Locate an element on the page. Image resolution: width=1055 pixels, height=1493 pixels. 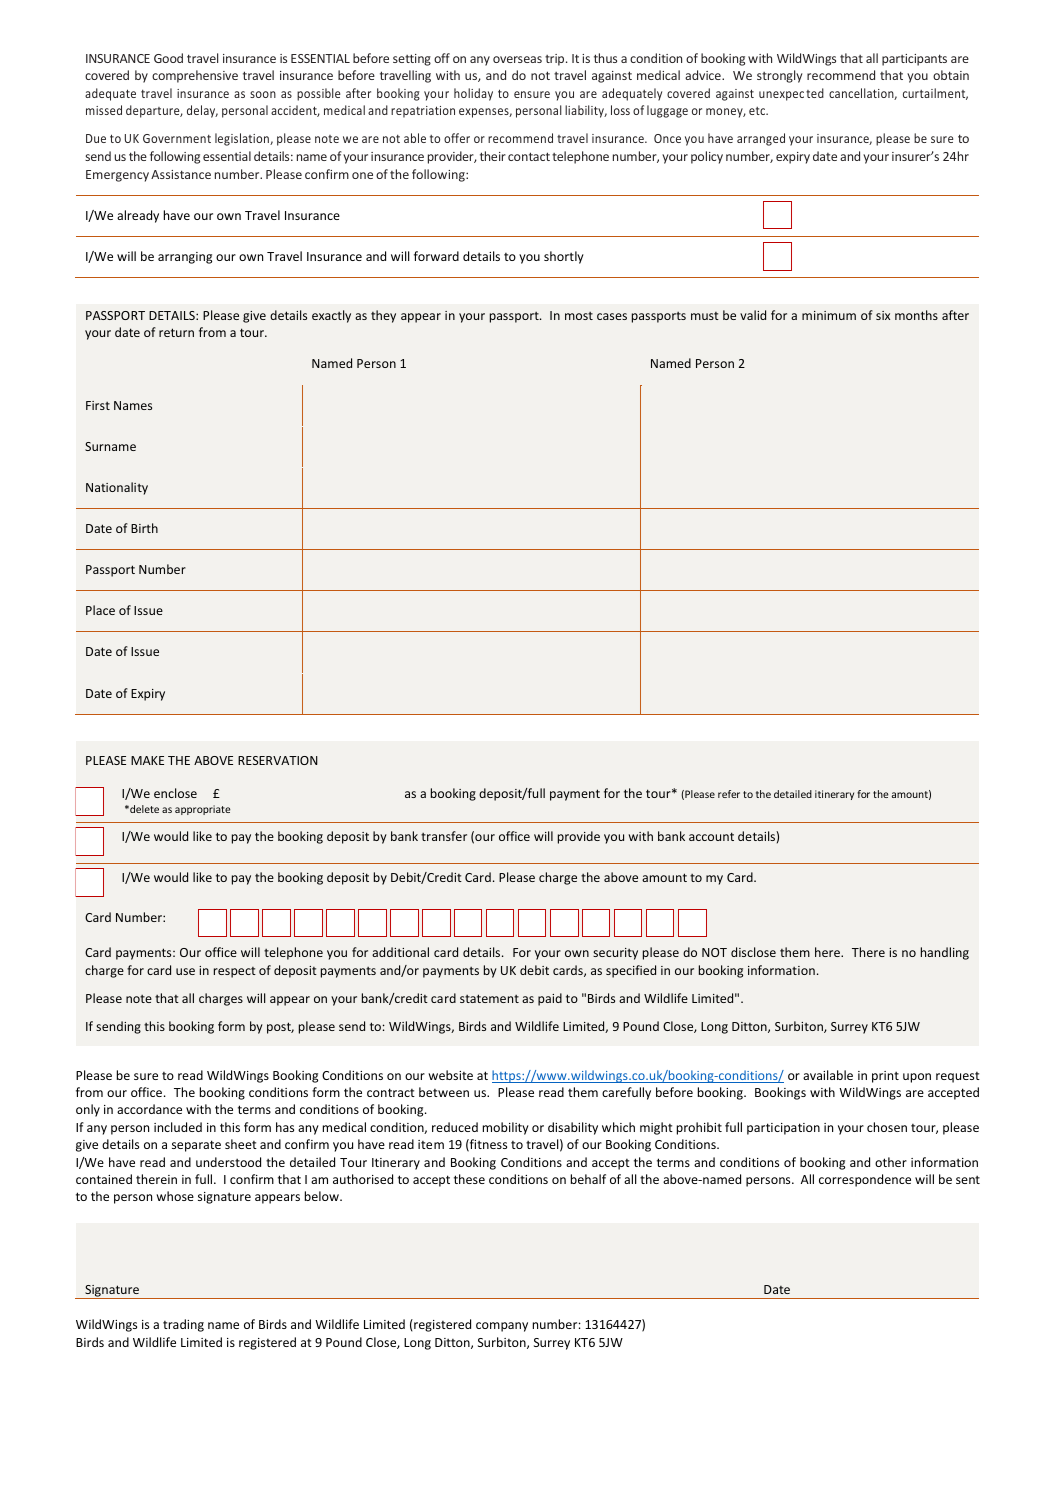
Birth is located at coordinates (144, 528).
